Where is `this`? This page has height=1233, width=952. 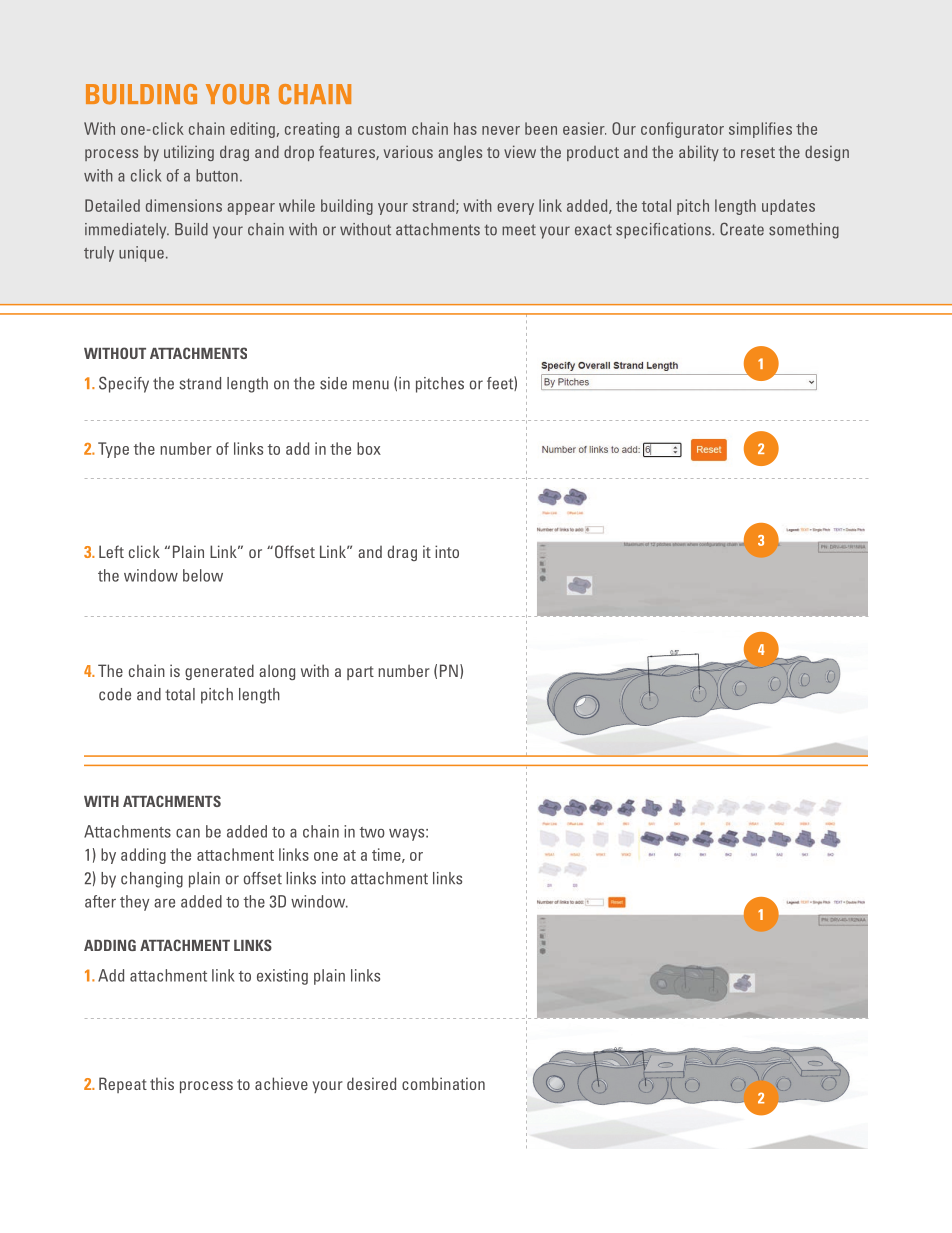
this is located at coordinates (162, 1083).
